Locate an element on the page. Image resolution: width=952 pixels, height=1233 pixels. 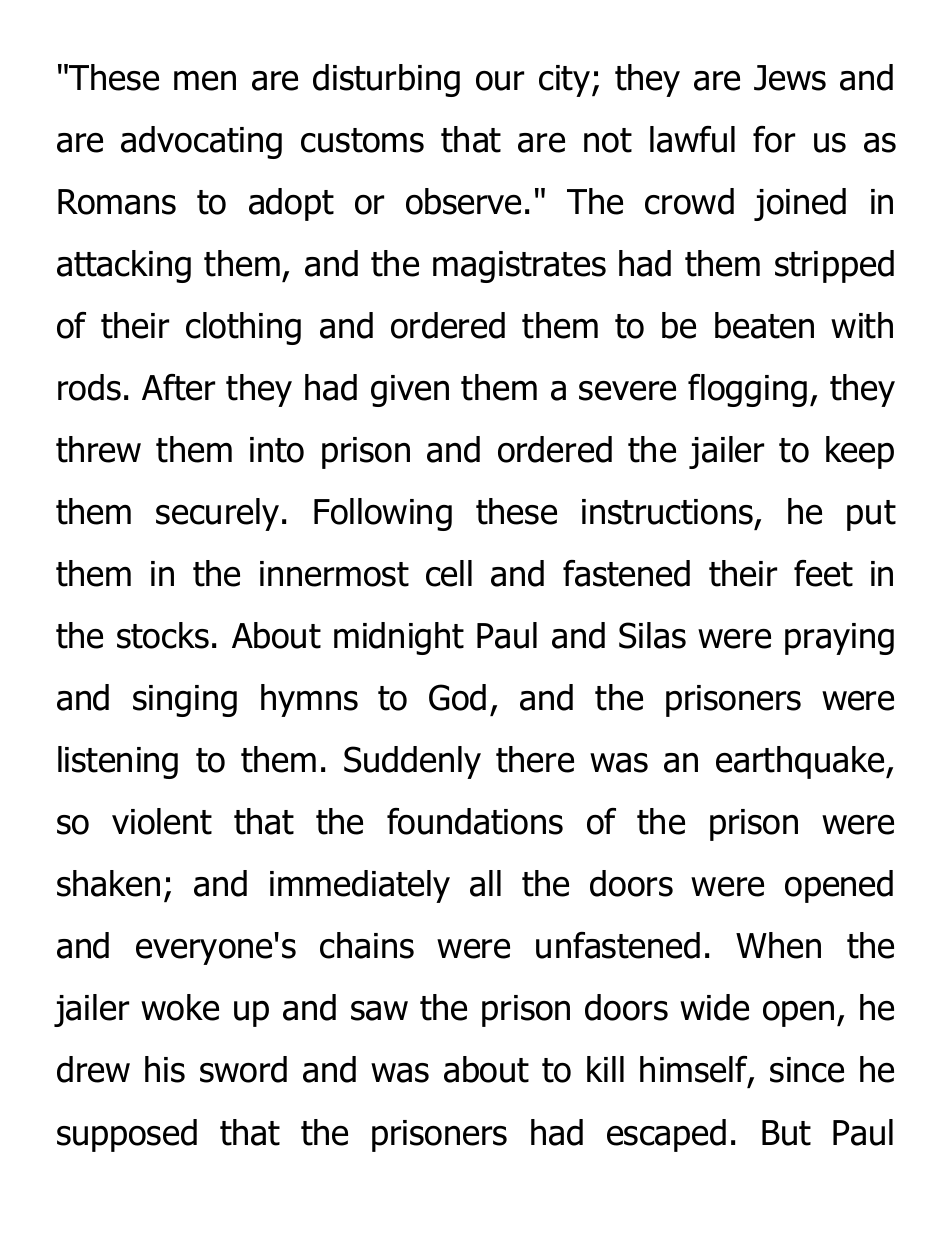
his is located at coordinates (165, 1069).
